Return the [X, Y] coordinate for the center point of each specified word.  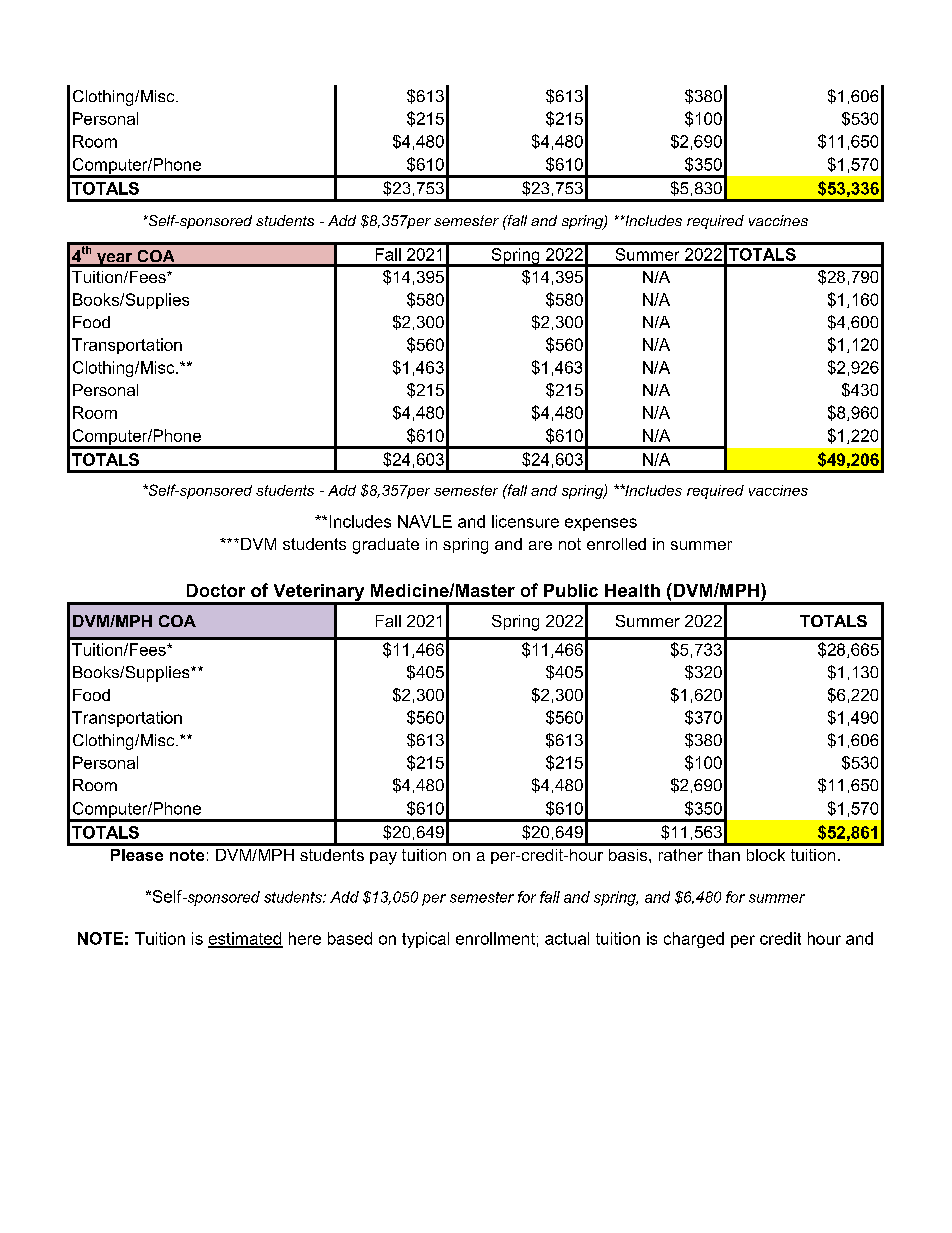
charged [694, 940]
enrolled [616, 544]
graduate [386, 546]
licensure [525, 521]
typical [425, 940]
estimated [245, 939]
